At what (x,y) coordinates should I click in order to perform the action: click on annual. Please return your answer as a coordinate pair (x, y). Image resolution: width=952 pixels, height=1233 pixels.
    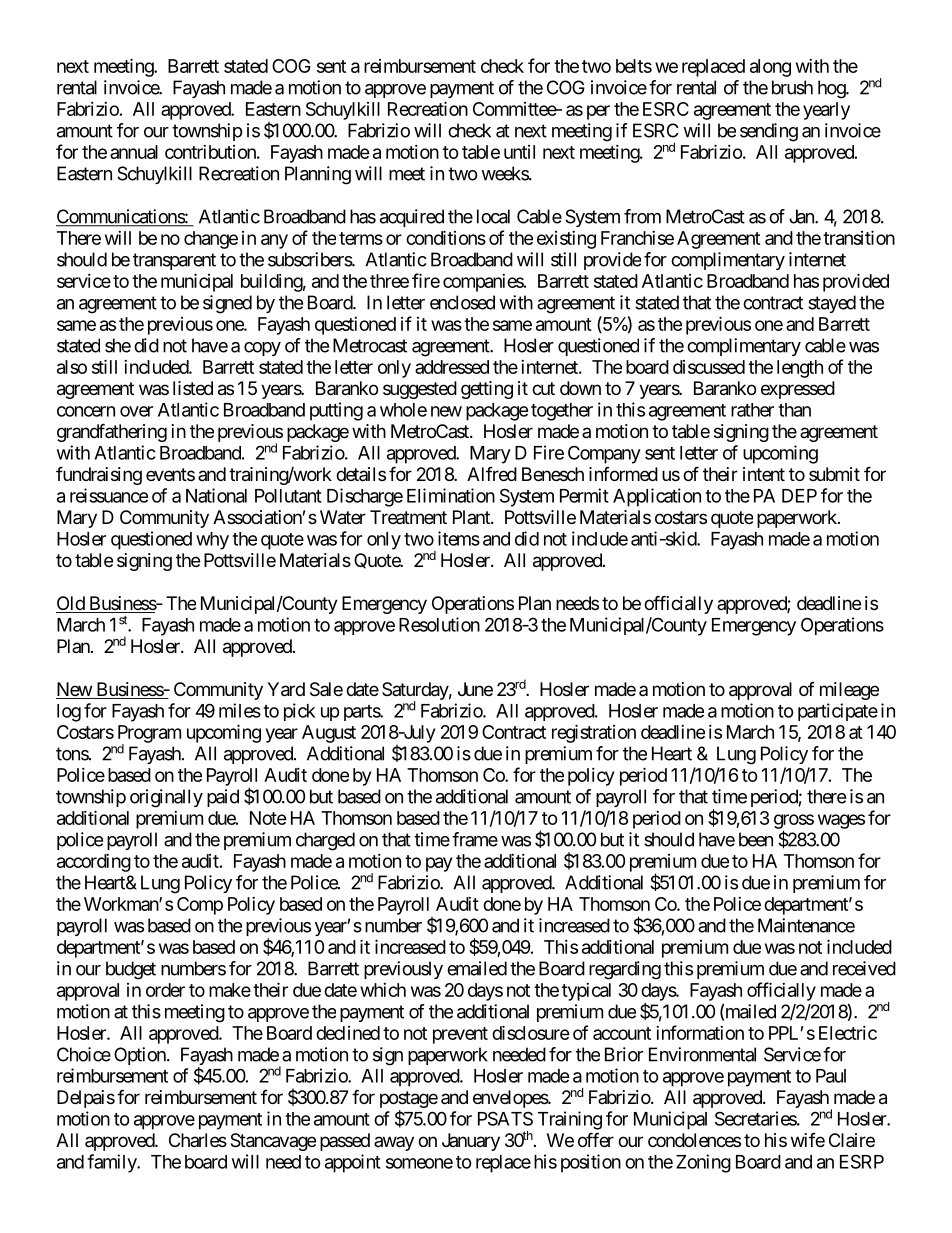
    Looking at the image, I should click on (134, 152).
